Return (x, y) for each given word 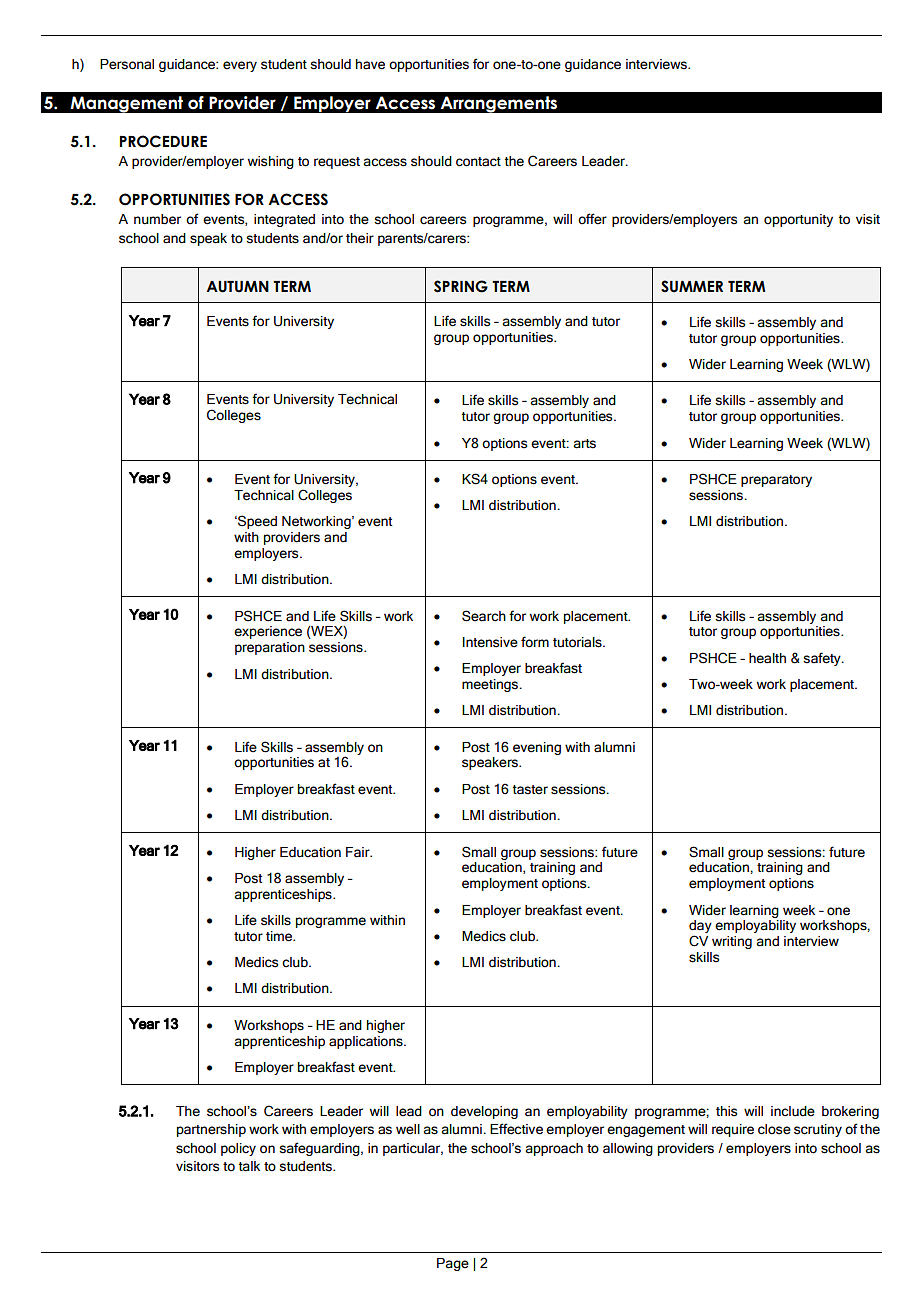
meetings (491, 685)
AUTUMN (237, 287)
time (280, 936)
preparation (270, 648)
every (240, 66)
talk (249, 1166)
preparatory (776, 481)
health (767, 658)
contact (478, 162)
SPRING (461, 286)
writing (732, 942)
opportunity (798, 220)
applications (367, 1042)
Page (453, 1264)
